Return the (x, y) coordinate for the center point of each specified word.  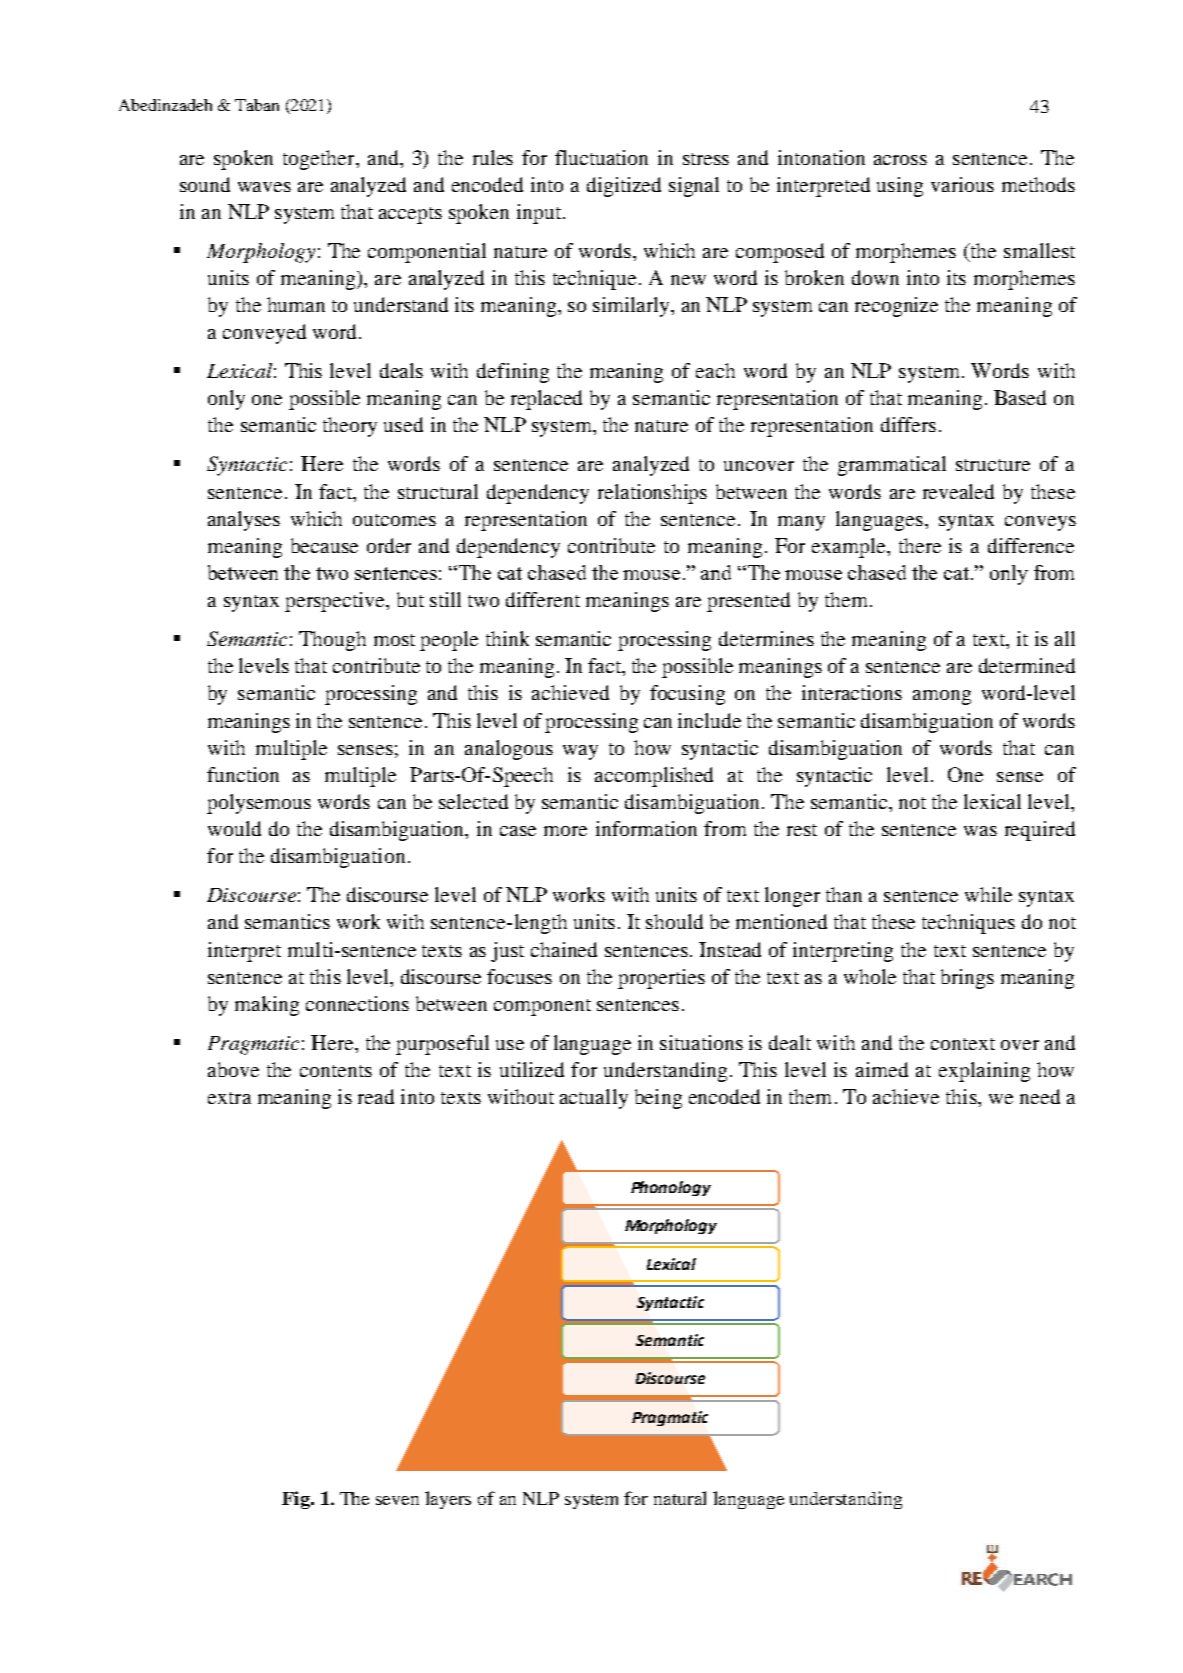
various (962, 184)
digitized (624, 187)
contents (336, 1071)
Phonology (671, 1188)
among (942, 697)
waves (264, 187)
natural (680, 1498)
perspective (336, 602)
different (543, 599)
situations (701, 1042)
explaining (984, 1072)
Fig (297, 1500)
